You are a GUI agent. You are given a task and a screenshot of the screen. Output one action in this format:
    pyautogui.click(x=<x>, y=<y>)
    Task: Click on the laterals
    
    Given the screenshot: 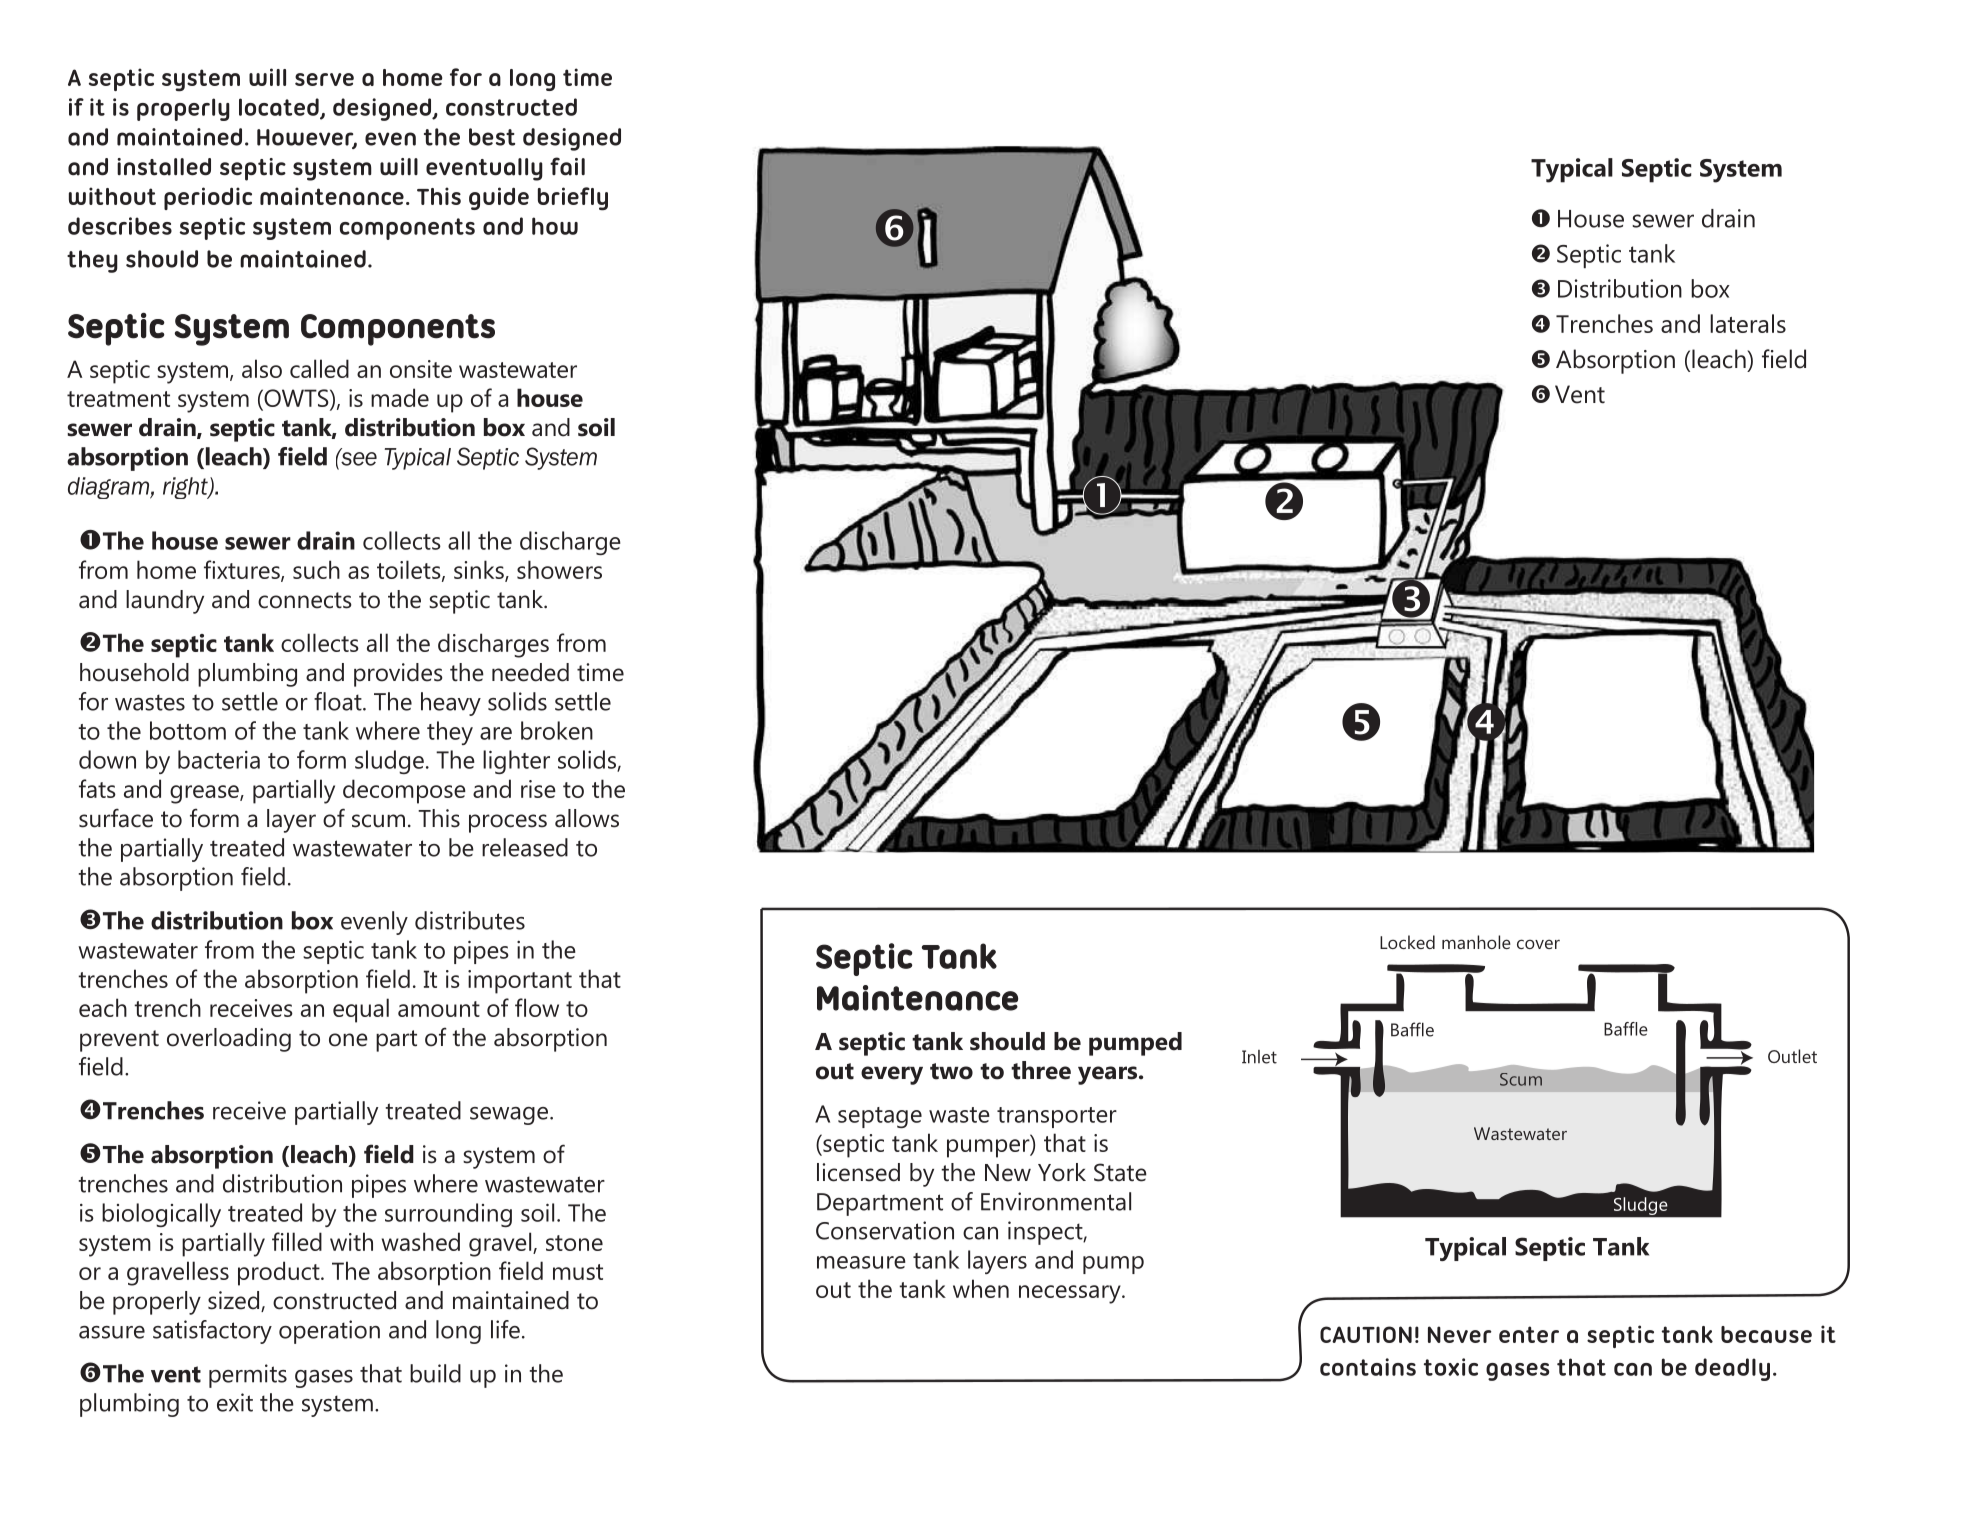 What is the action you would take?
    pyautogui.click(x=1748, y=323)
